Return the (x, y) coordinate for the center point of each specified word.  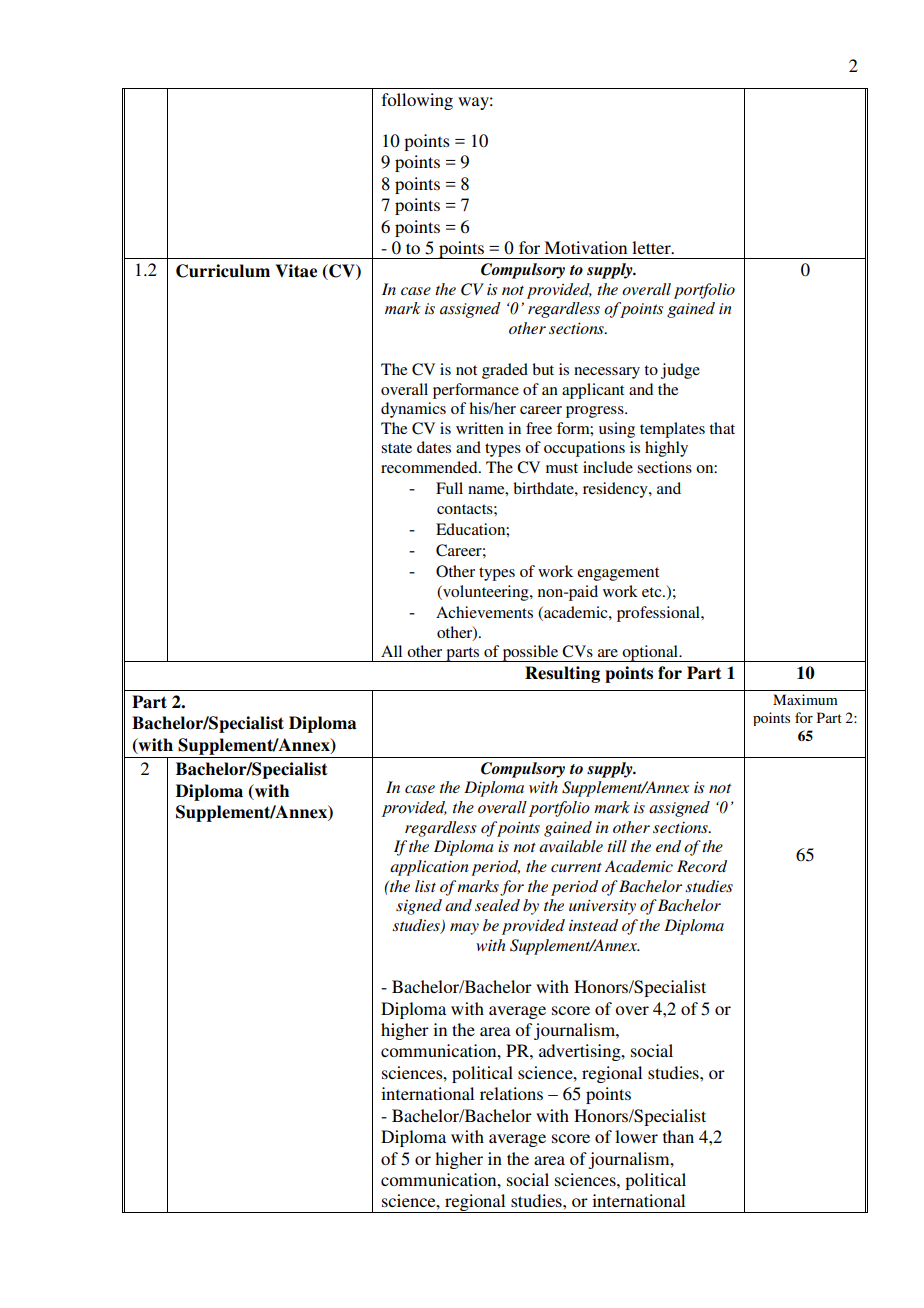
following (417, 101)
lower (636, 1136)
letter (652, 247)
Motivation (585, 247)
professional (659, 614)
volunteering (486, 593)
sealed (497, 905)
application (429, 868)
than (678, 1136)
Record (702, 866)
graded (505, 371)
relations (511, 1093)
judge (680, 371)
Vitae (296, 271)
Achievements (484, 612)
